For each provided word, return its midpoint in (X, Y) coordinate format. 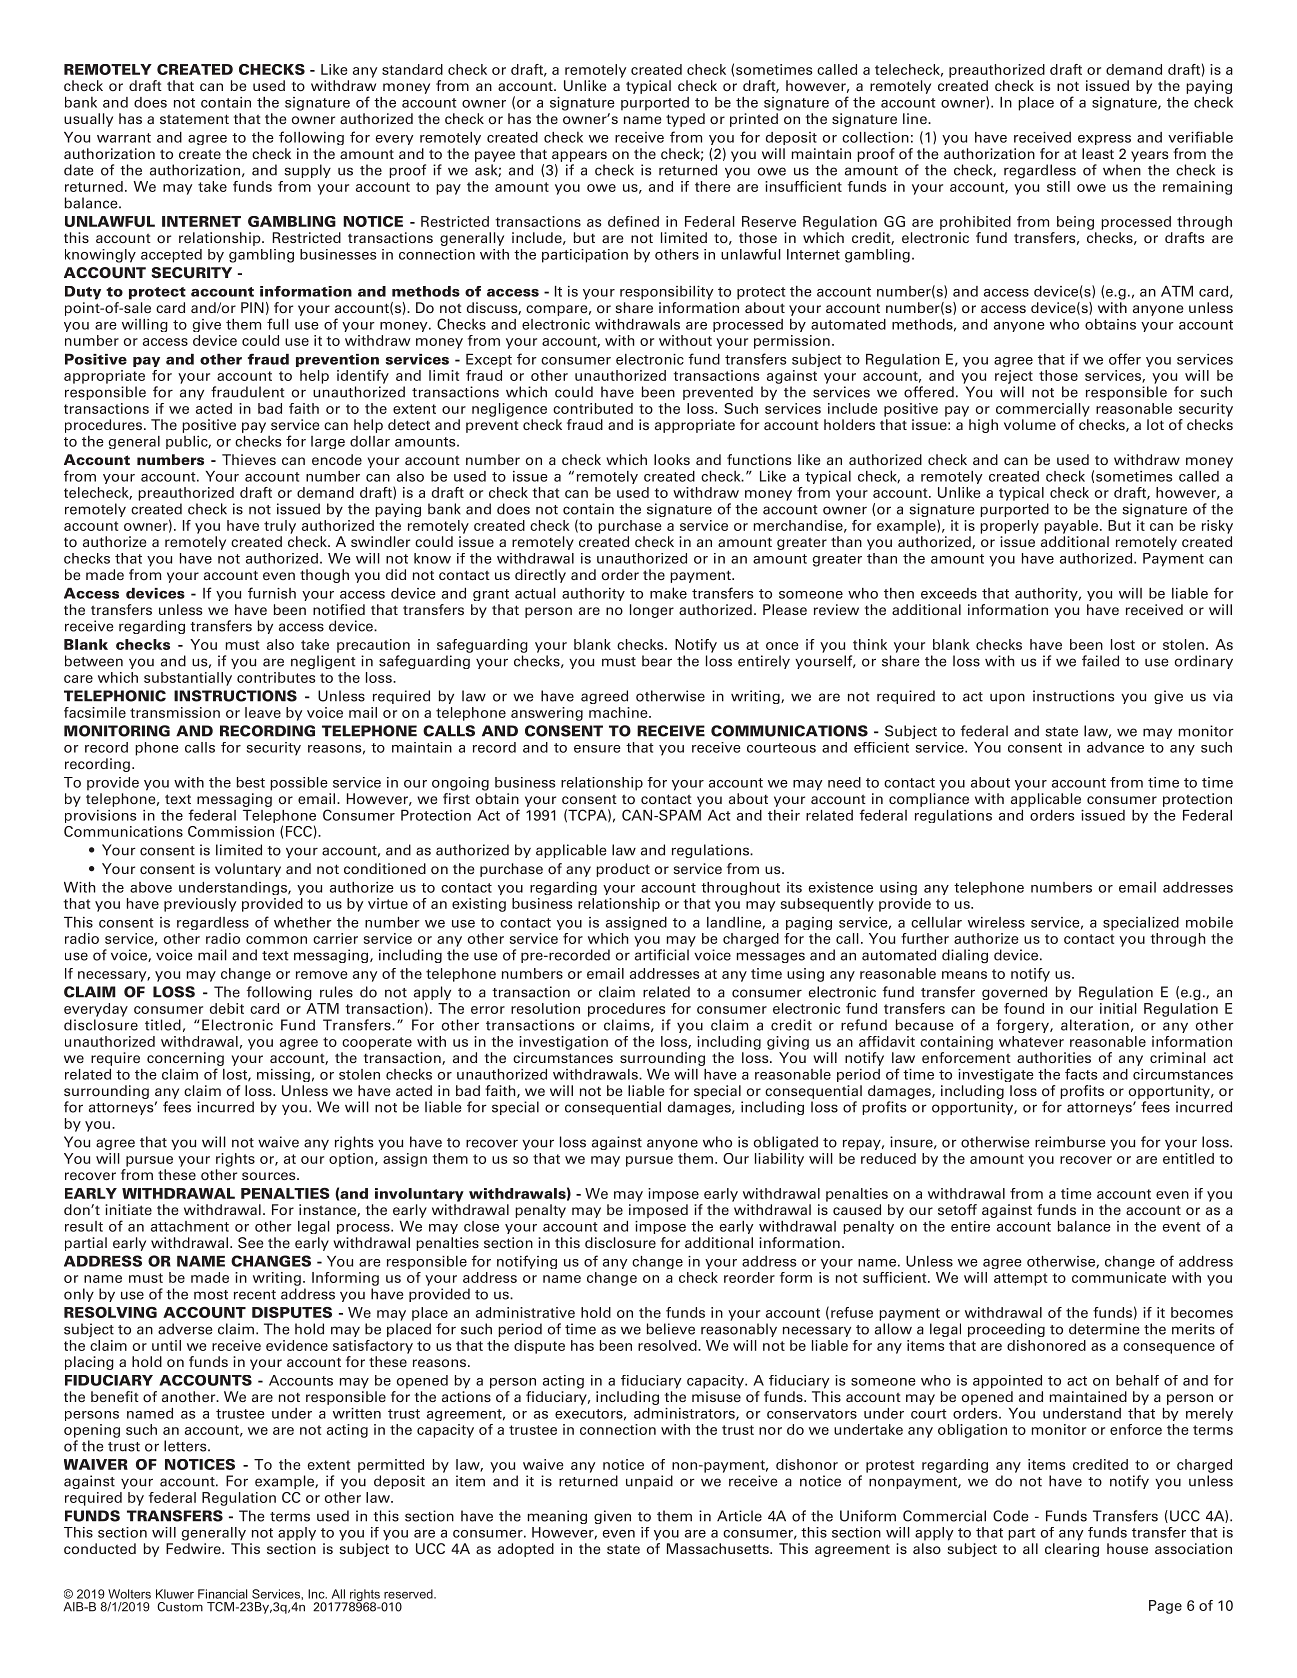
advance (1115, 747)
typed (685, 120)
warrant (124, 138)
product (623, 870)
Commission (231, 831)
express (1104, 140)
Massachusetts (719, 1548)
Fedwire (194, 1548)
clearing (1072, 1550)
